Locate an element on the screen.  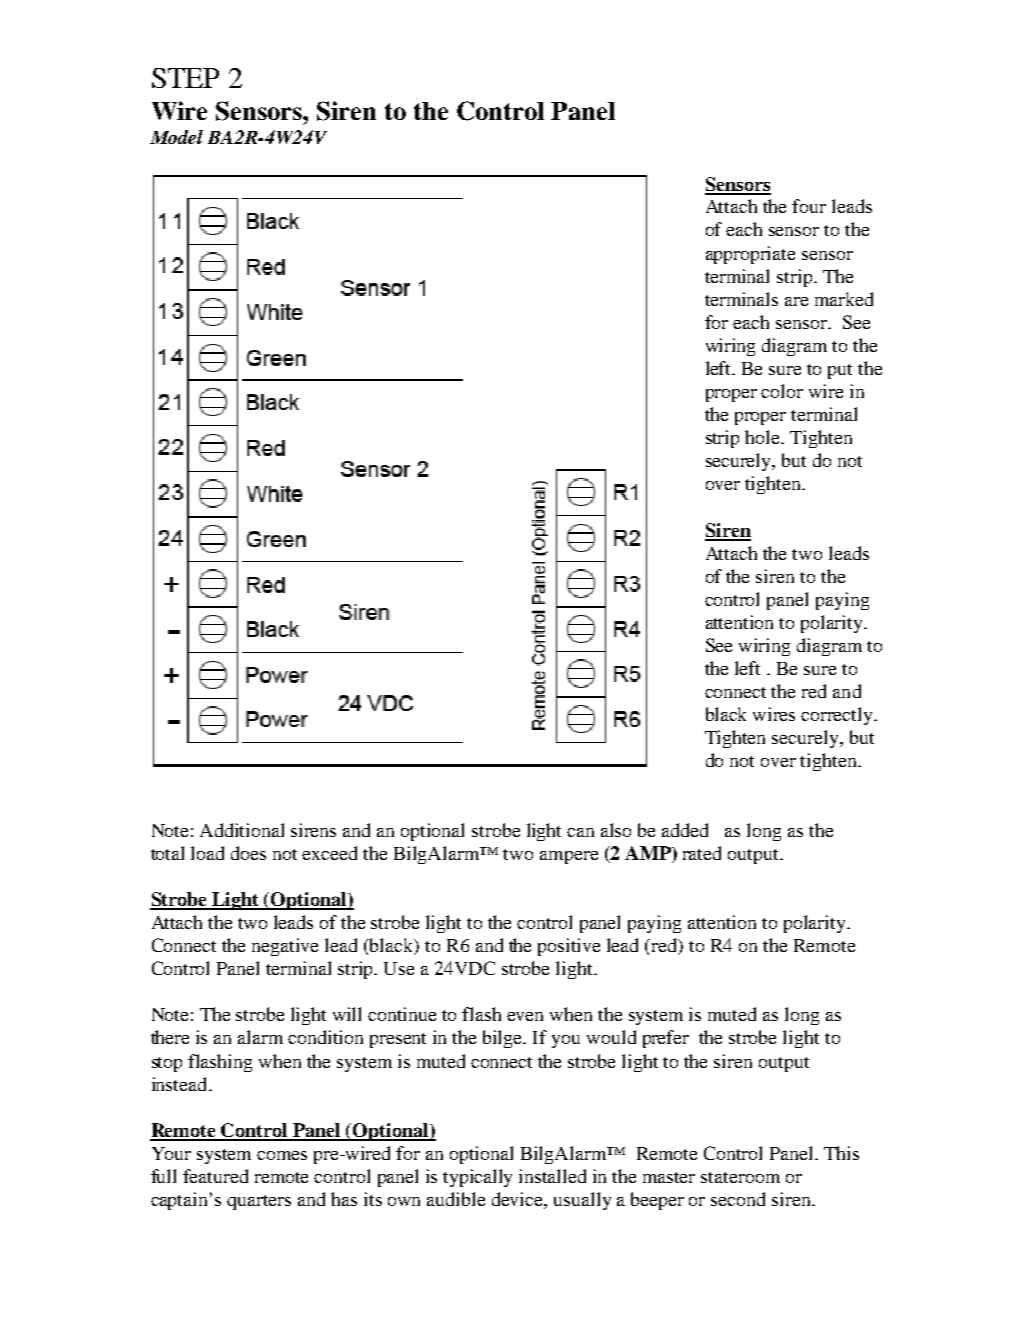
typically is located at coordinates (477, 1178).
